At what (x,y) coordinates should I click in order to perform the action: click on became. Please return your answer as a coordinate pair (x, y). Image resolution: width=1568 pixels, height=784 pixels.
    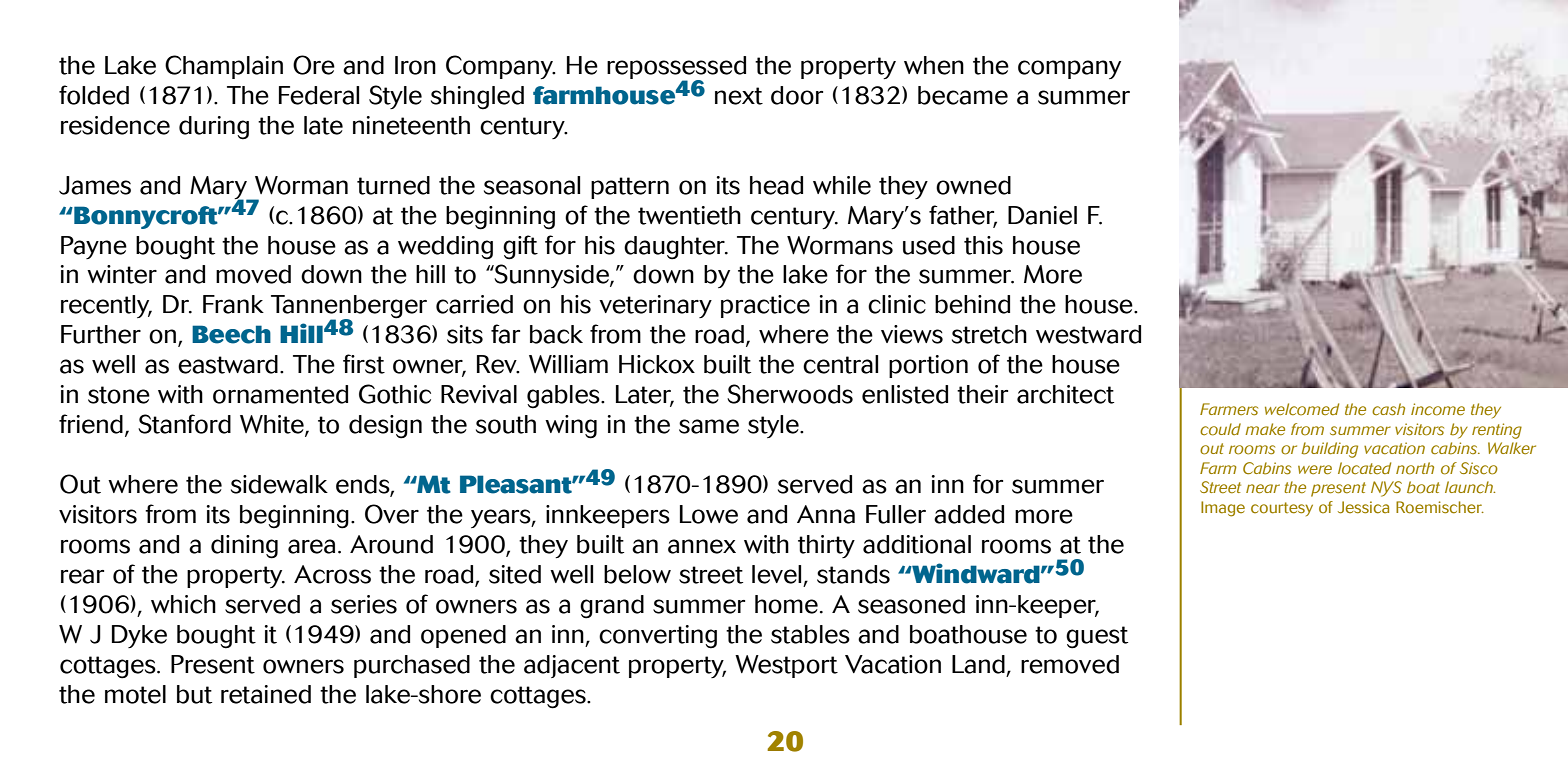
    Looking at the image, I should click on (963, 95).
